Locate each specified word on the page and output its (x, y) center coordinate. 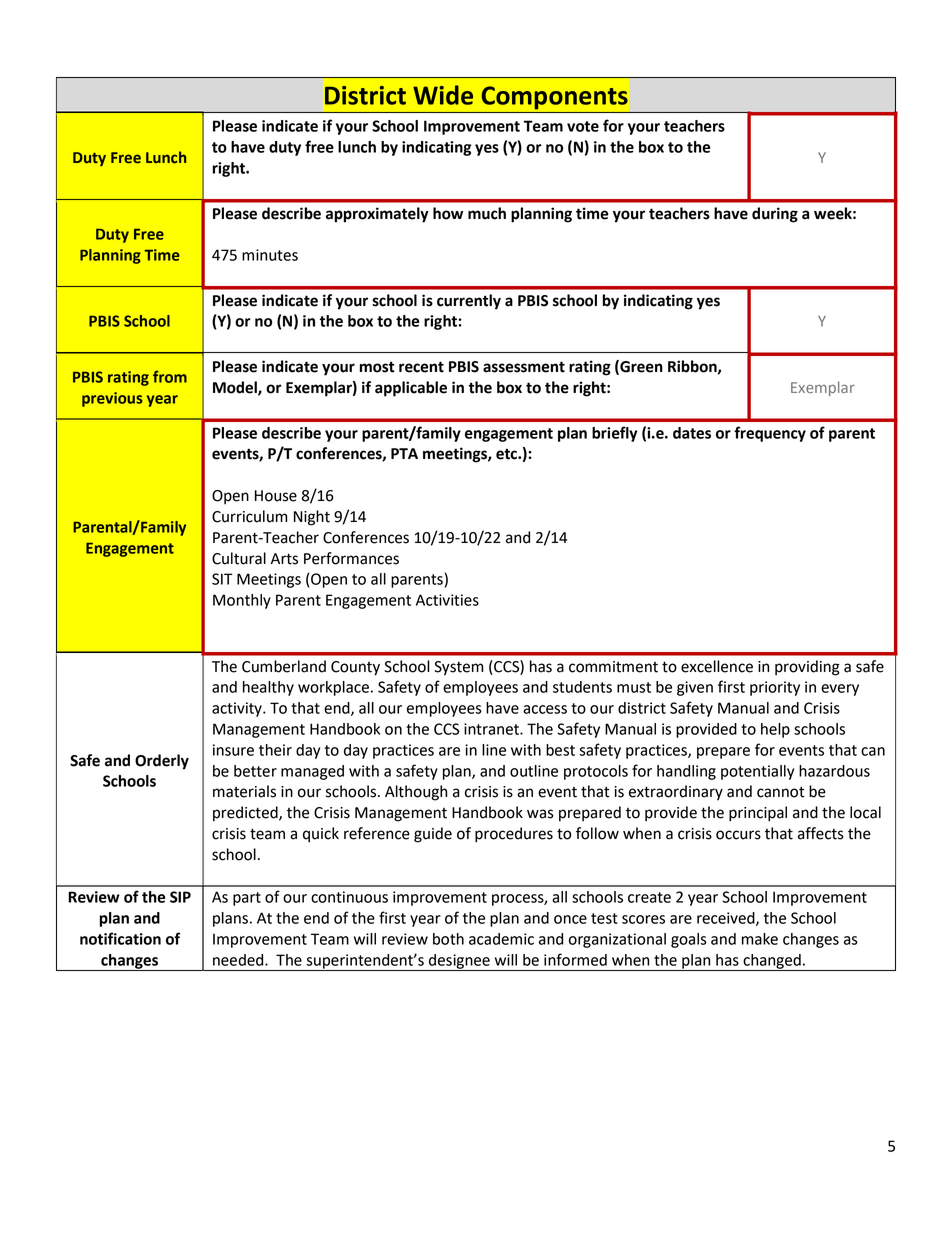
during (775, 215)
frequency (770, 434)
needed (239, 960)
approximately (377, 215)
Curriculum (249, 516)
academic (501, 939)
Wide (443, 95)
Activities (447, 600)
